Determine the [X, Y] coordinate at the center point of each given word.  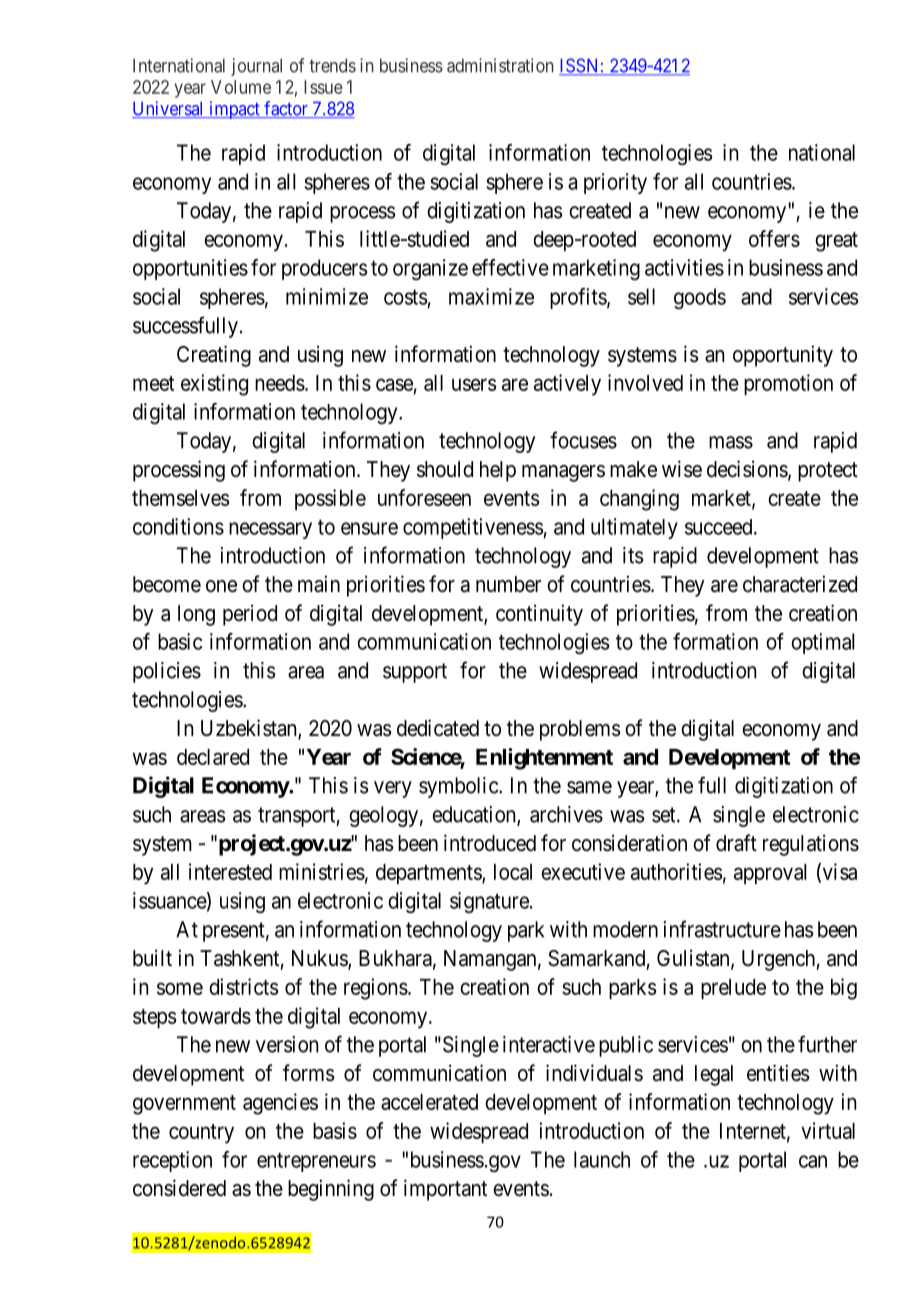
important [445, 1190]
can [813, 1161]
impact [234, 110]
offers [774, 238]
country [201, 1134]
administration [500, 65]
